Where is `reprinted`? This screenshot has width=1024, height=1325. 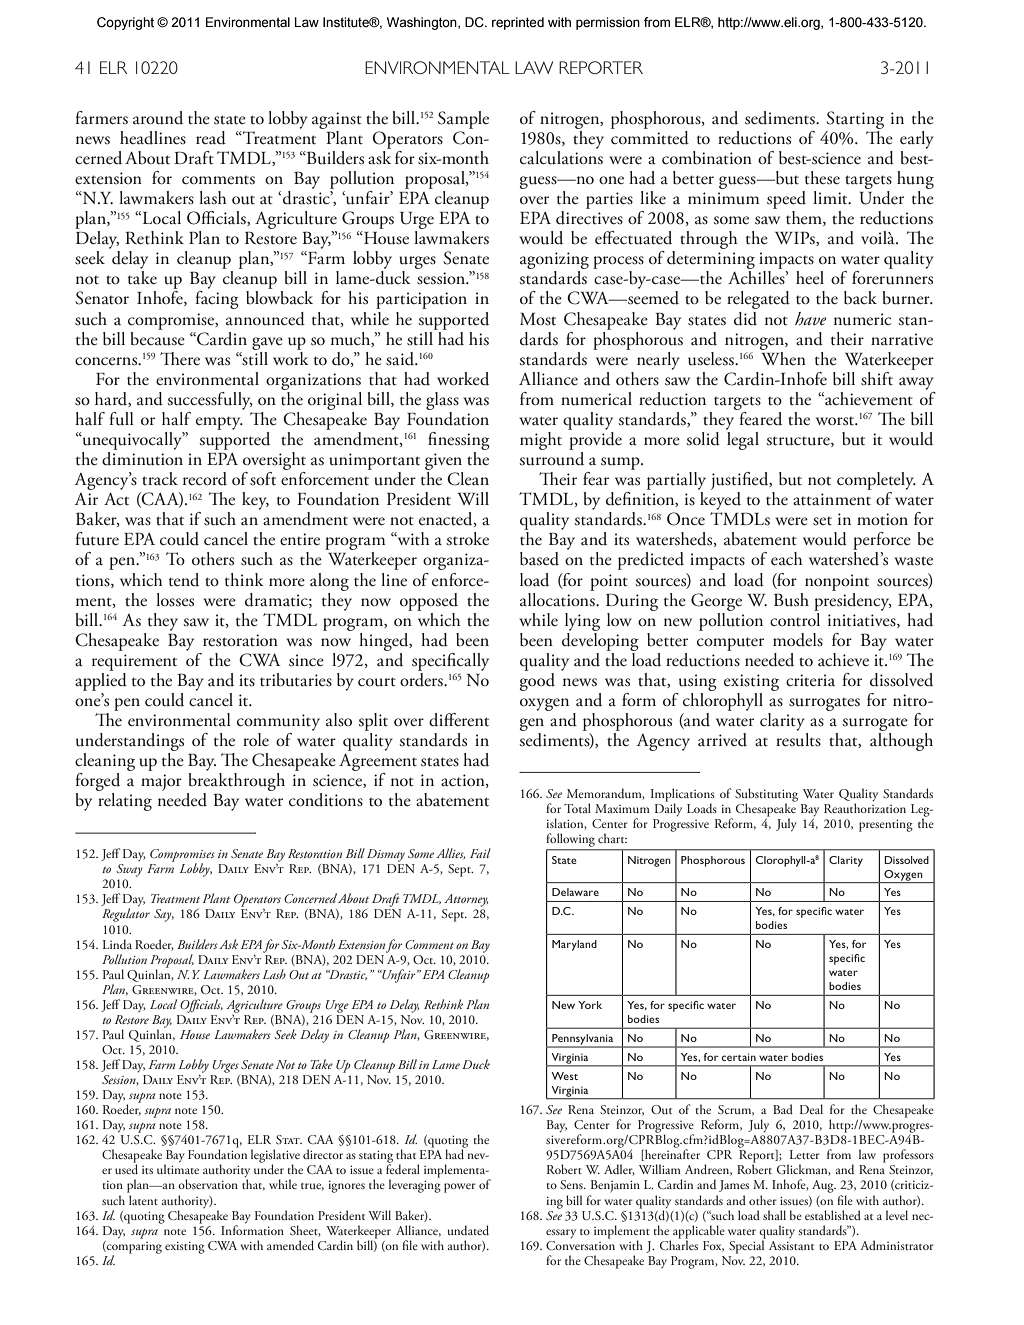 reprinted is located at coordinates (518, 23).
